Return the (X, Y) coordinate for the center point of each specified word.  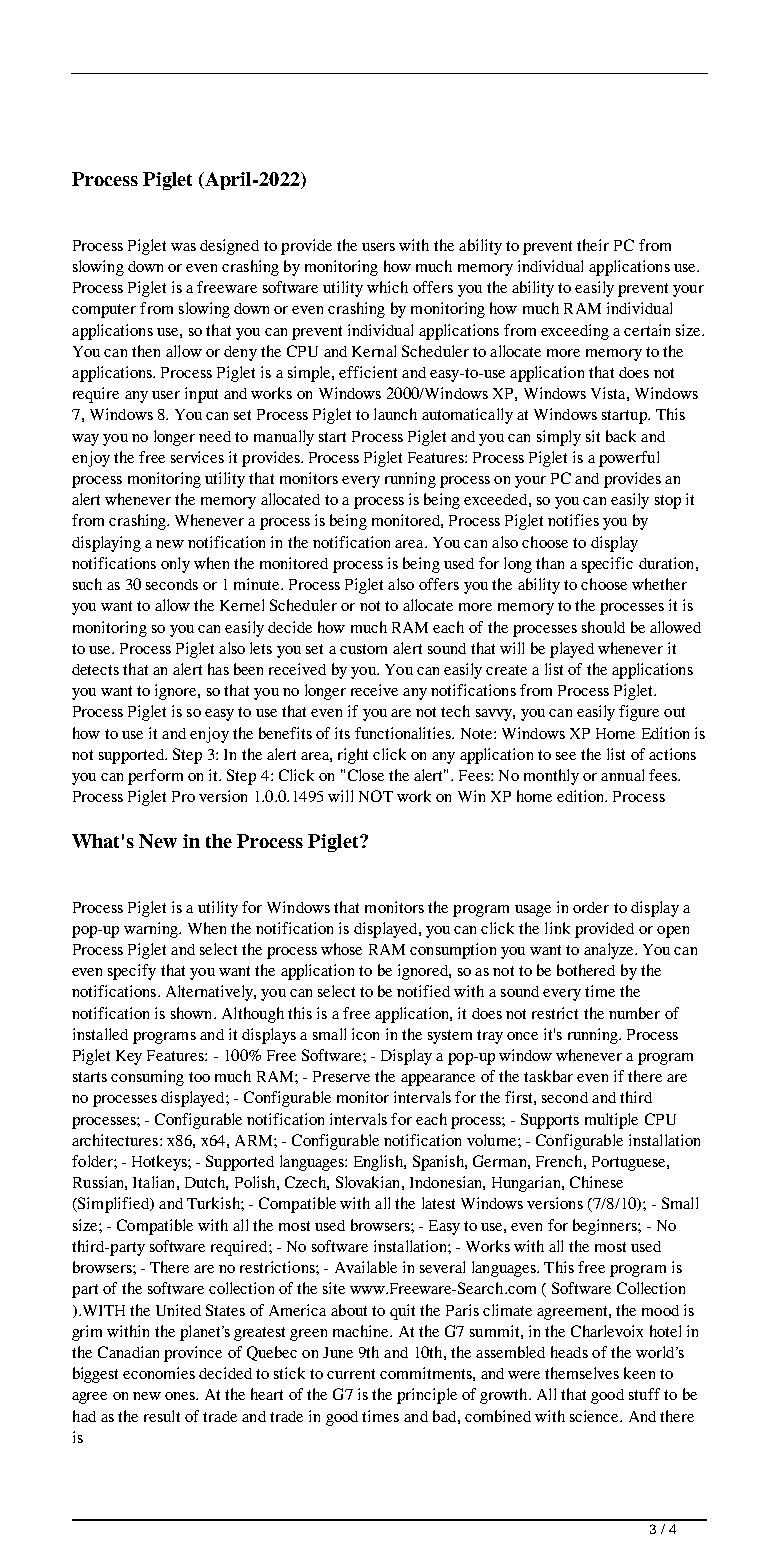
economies (159, 1373)
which (387, 287)
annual (622, 775)
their (593, 245)
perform (155, 777)
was (183, 247)
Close (366, 775)
